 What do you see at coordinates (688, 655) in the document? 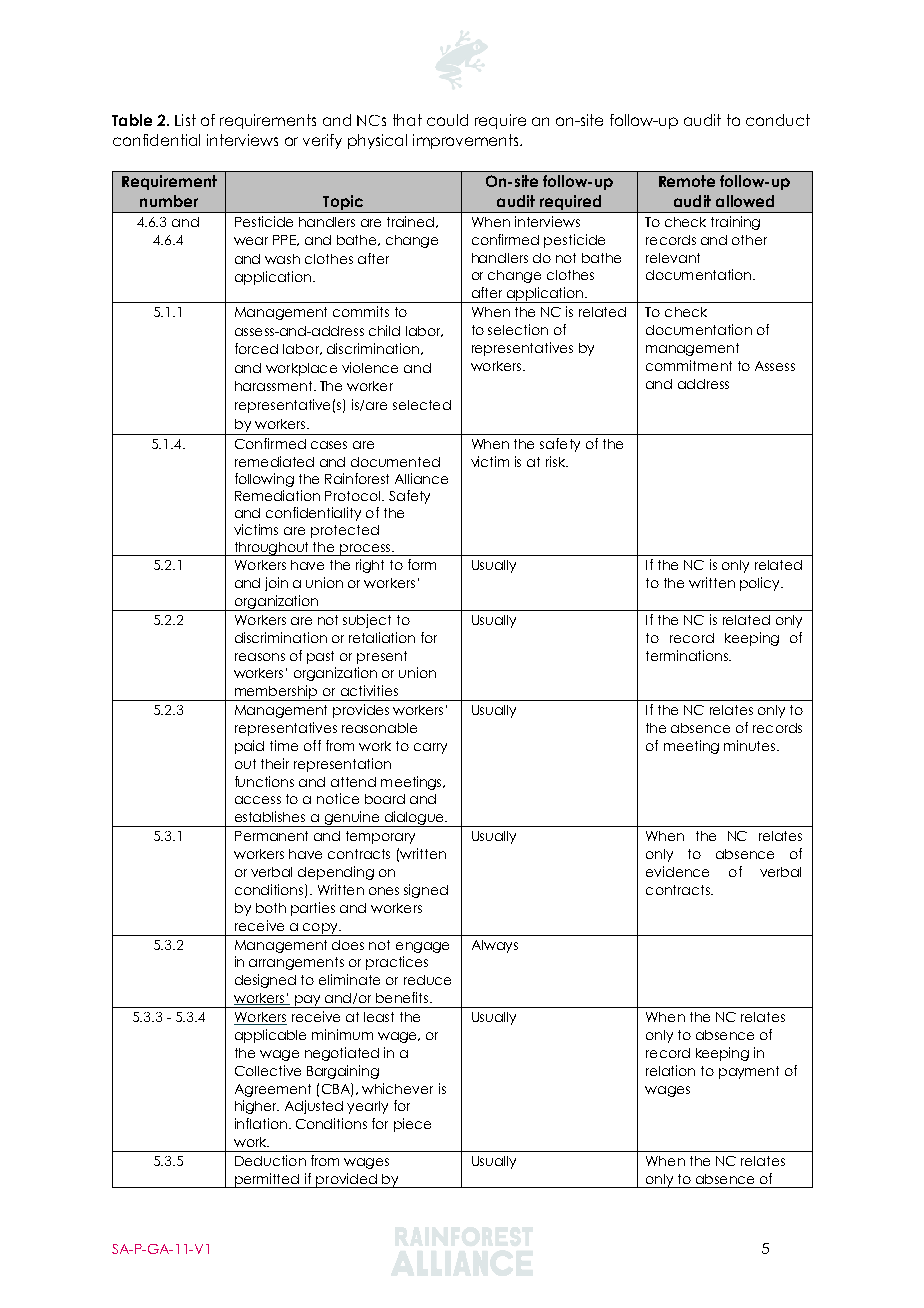
I see `terminations` at bounding box center [688, 655].
